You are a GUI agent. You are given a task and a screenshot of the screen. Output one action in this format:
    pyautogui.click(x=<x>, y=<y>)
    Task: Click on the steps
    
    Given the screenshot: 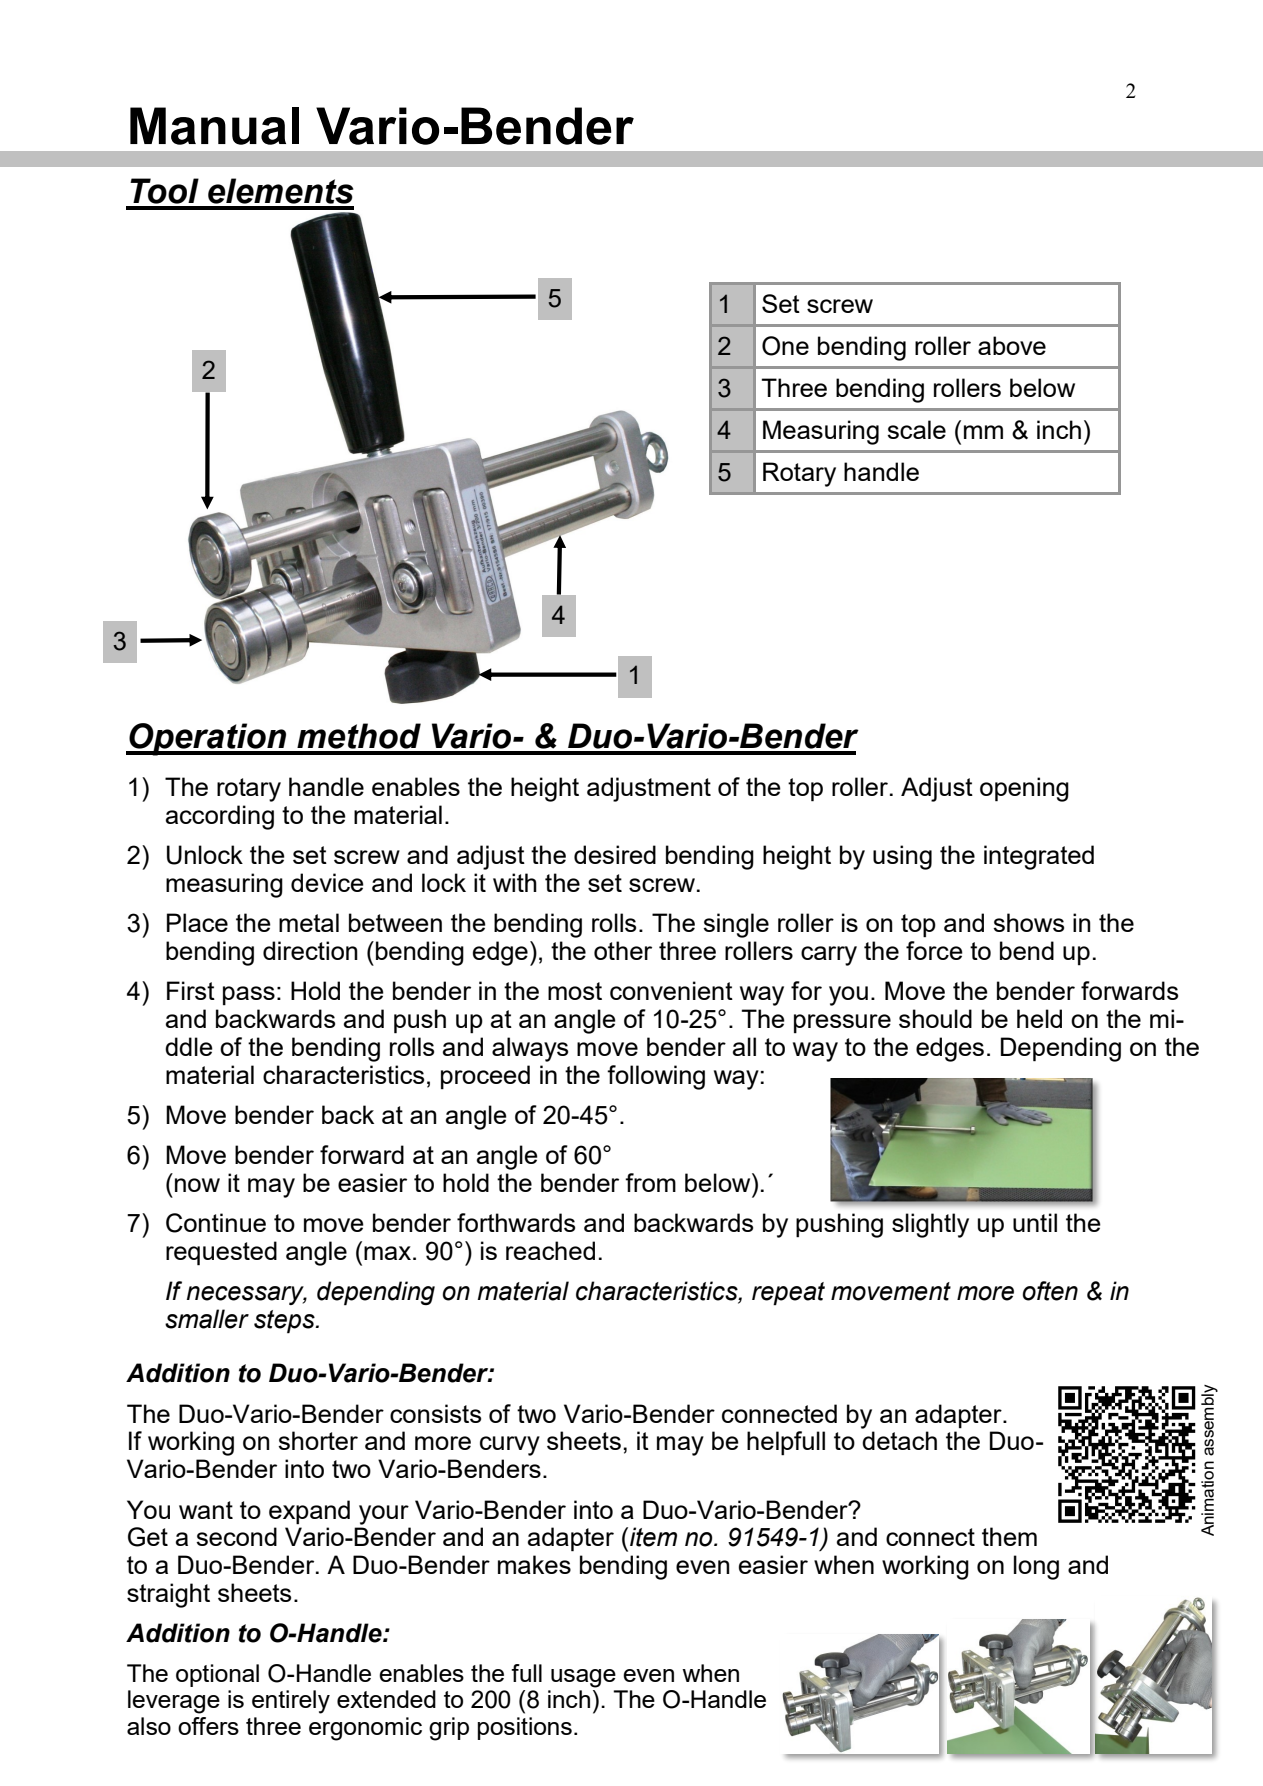 What is the action you would take?
    pyautogui.click(x=285, y=1322)
